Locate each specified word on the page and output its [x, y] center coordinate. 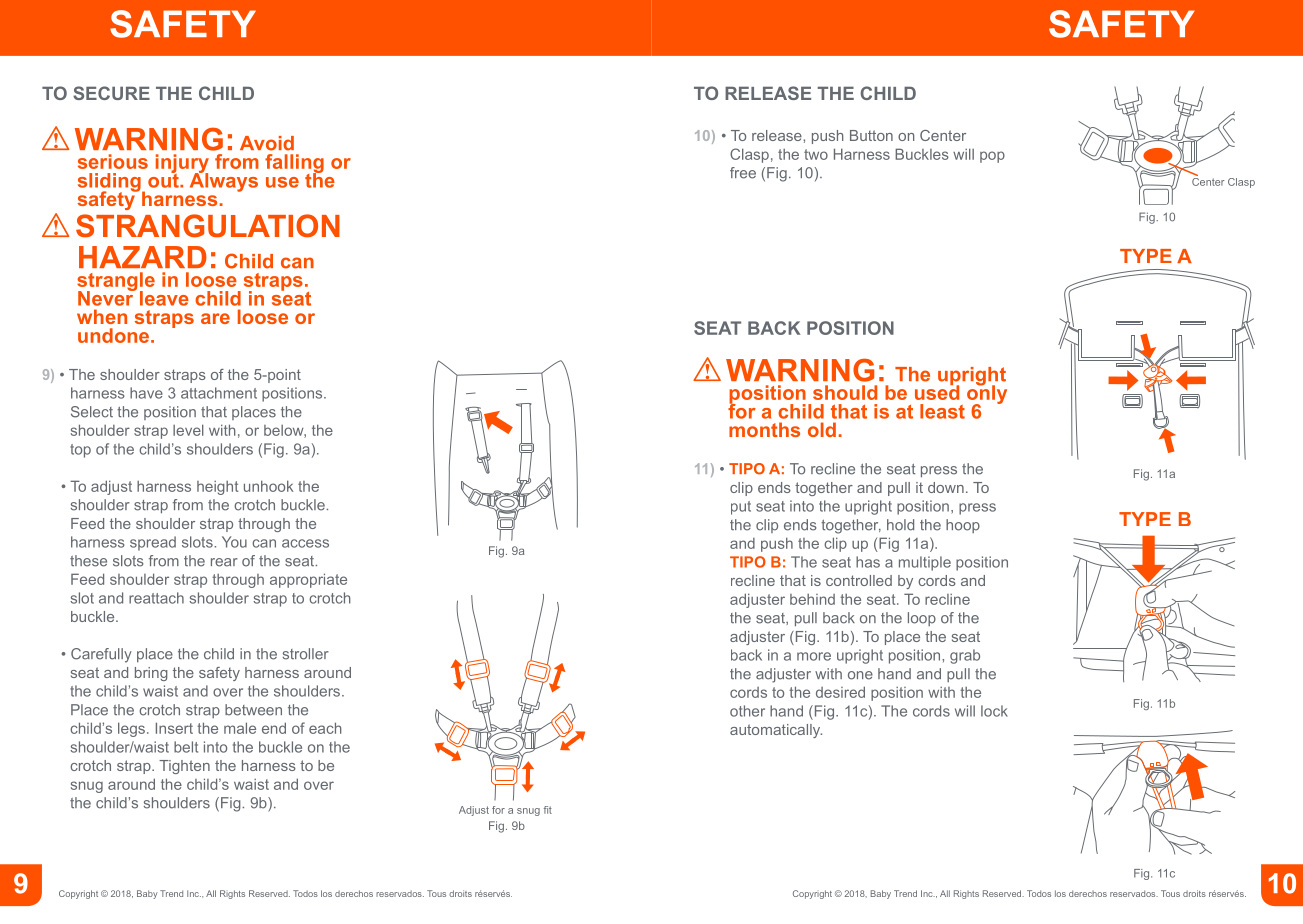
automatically [776, 731]
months [764, 429]
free [743, 173]
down [946, 487]
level [188, 430]
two [816, 154]
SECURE [111, 93]
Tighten [184, 767]
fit [548, 810]
